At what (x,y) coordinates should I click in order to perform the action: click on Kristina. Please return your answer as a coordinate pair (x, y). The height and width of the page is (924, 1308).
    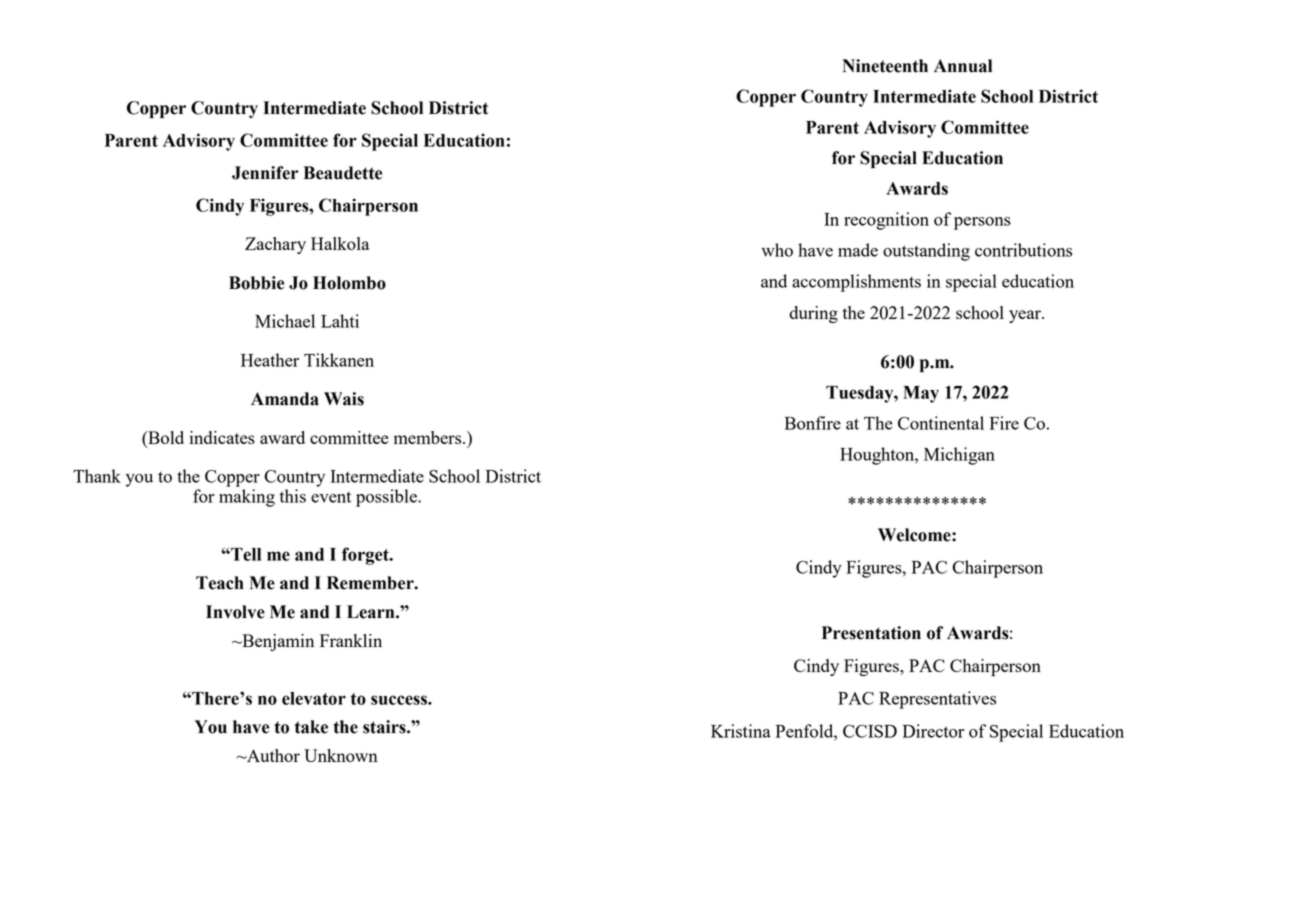
    Looking at the image, I should click on (741, 731).
